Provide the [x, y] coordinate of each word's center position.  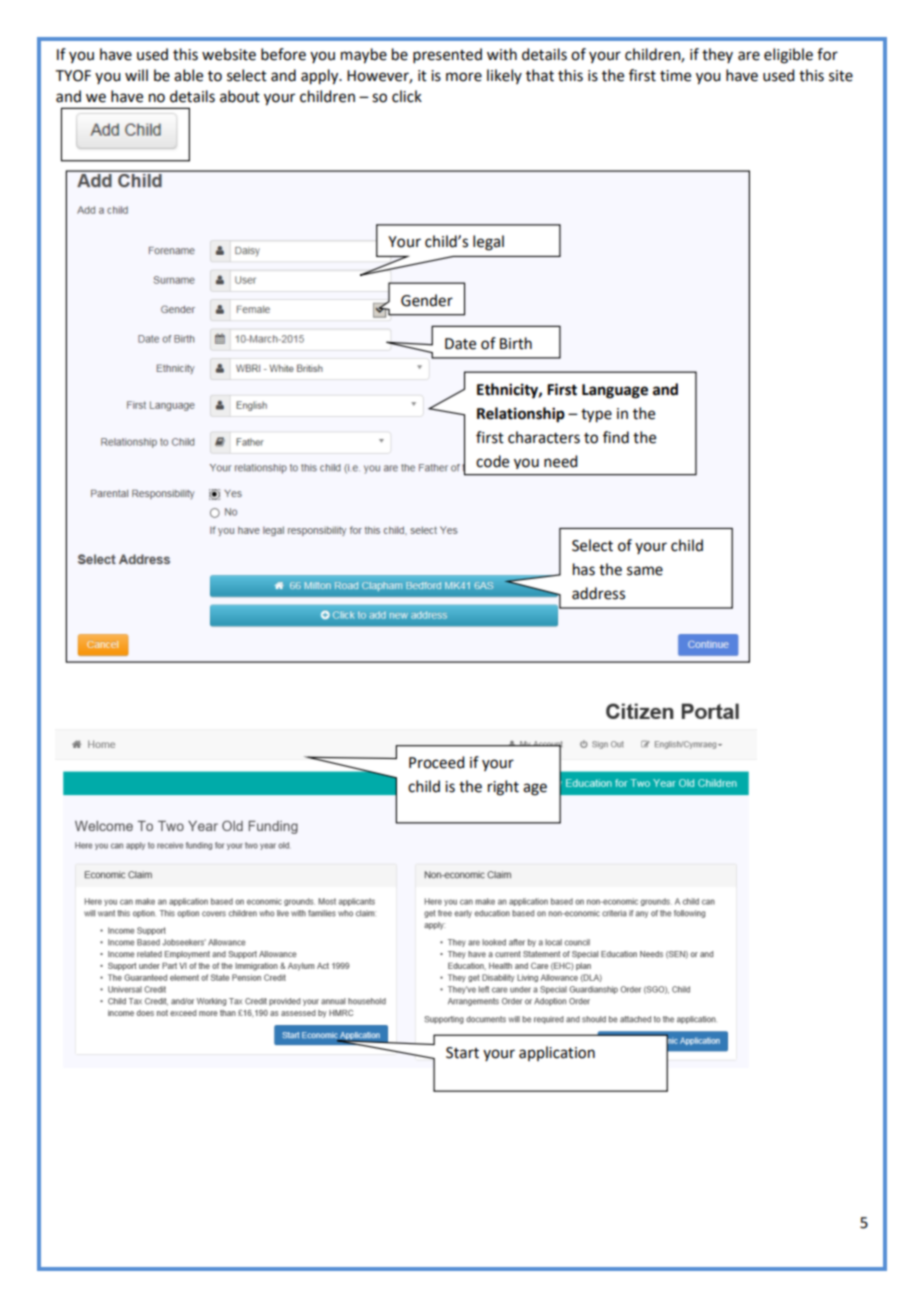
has [584, 569]
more [464, 77]
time [675, 76]
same [645, 571]
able [188, 75]
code [492, 461]
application [557, 1053]
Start [462, 1053]
